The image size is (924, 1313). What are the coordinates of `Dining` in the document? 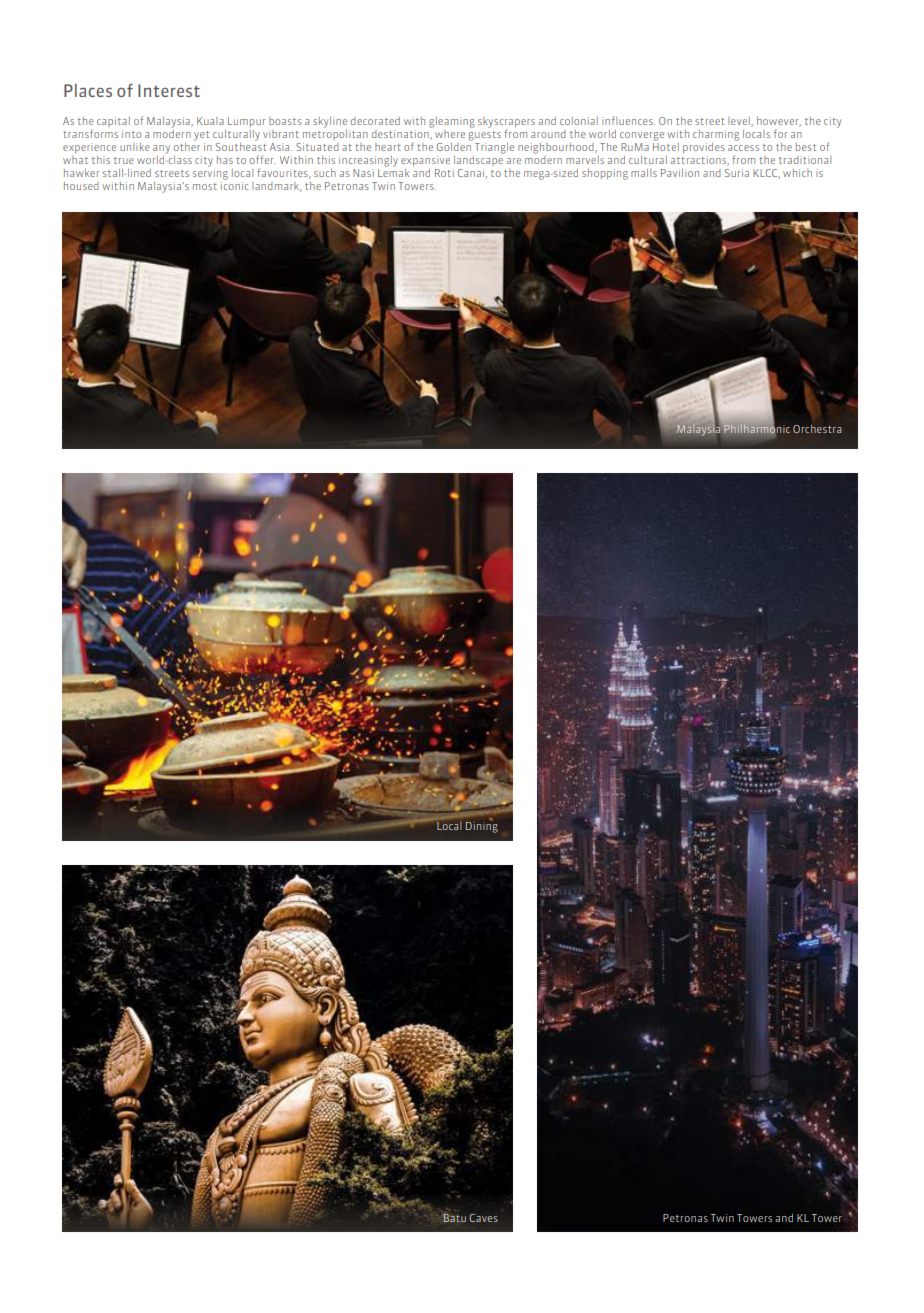 It's located at (482, 826).
